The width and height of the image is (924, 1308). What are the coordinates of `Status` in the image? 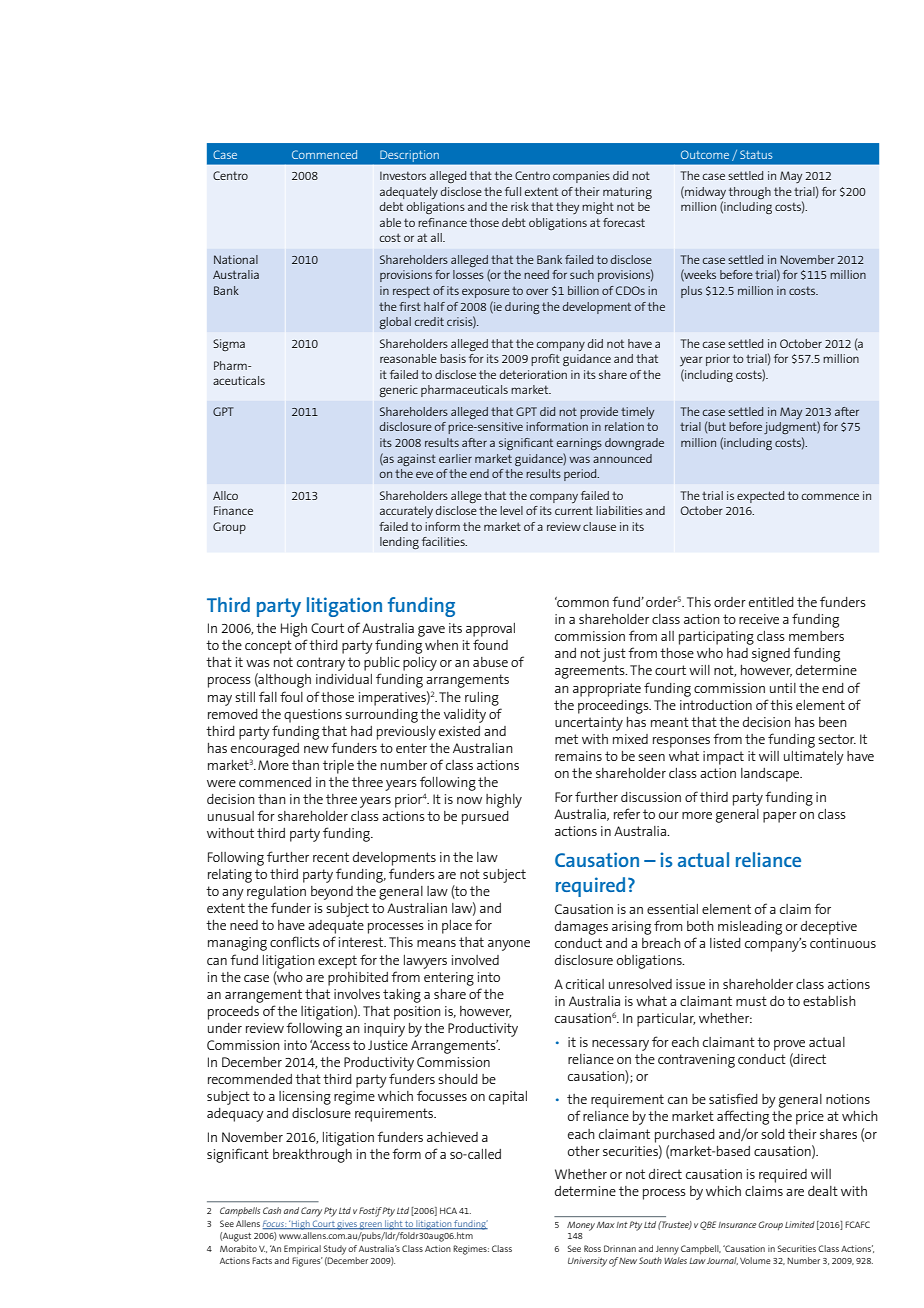 It's located at (756, 154).
